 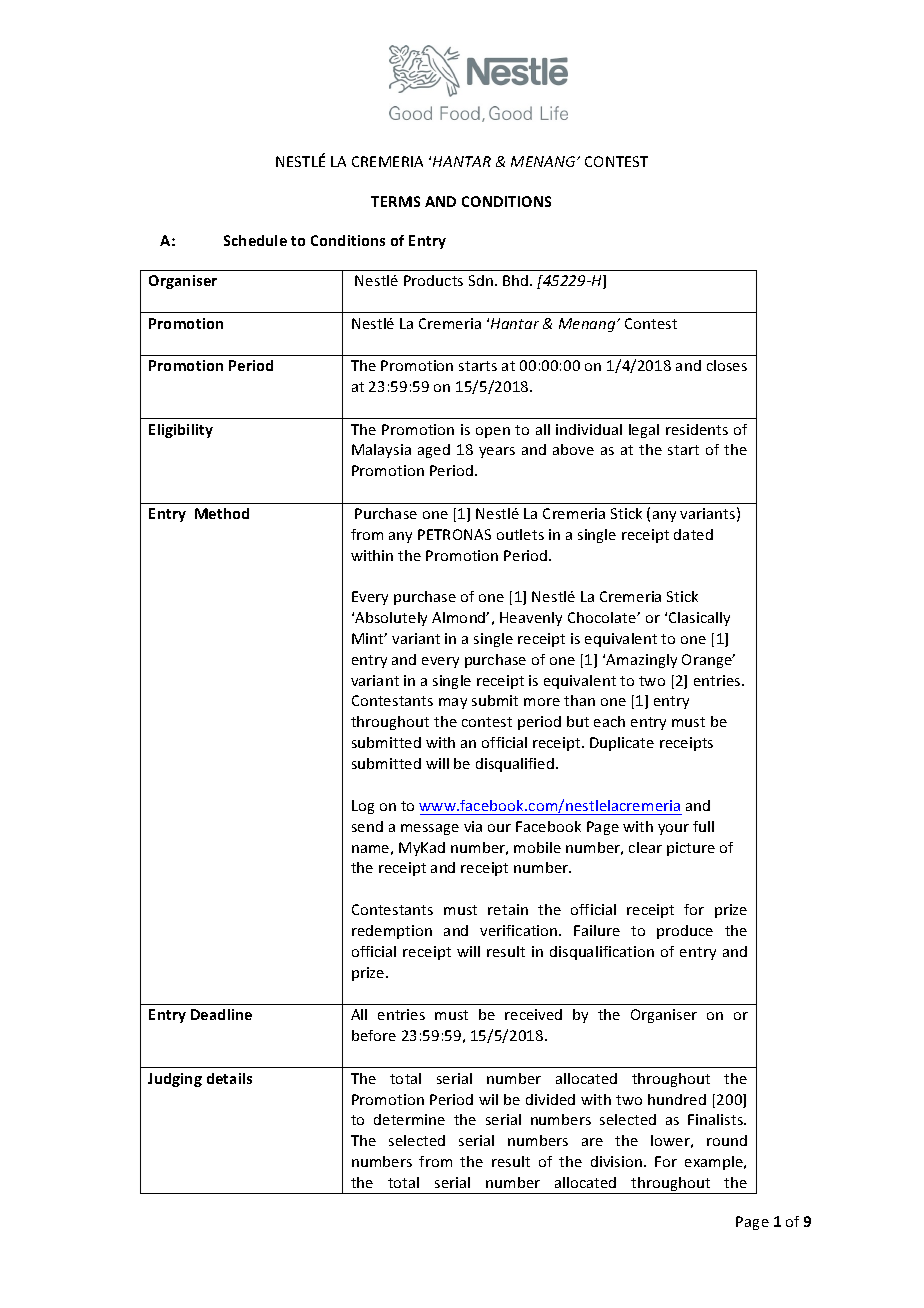 What do you see at coordinates (229, 1078) in the document?
I see `details` at bounding box center [229, 1078].
